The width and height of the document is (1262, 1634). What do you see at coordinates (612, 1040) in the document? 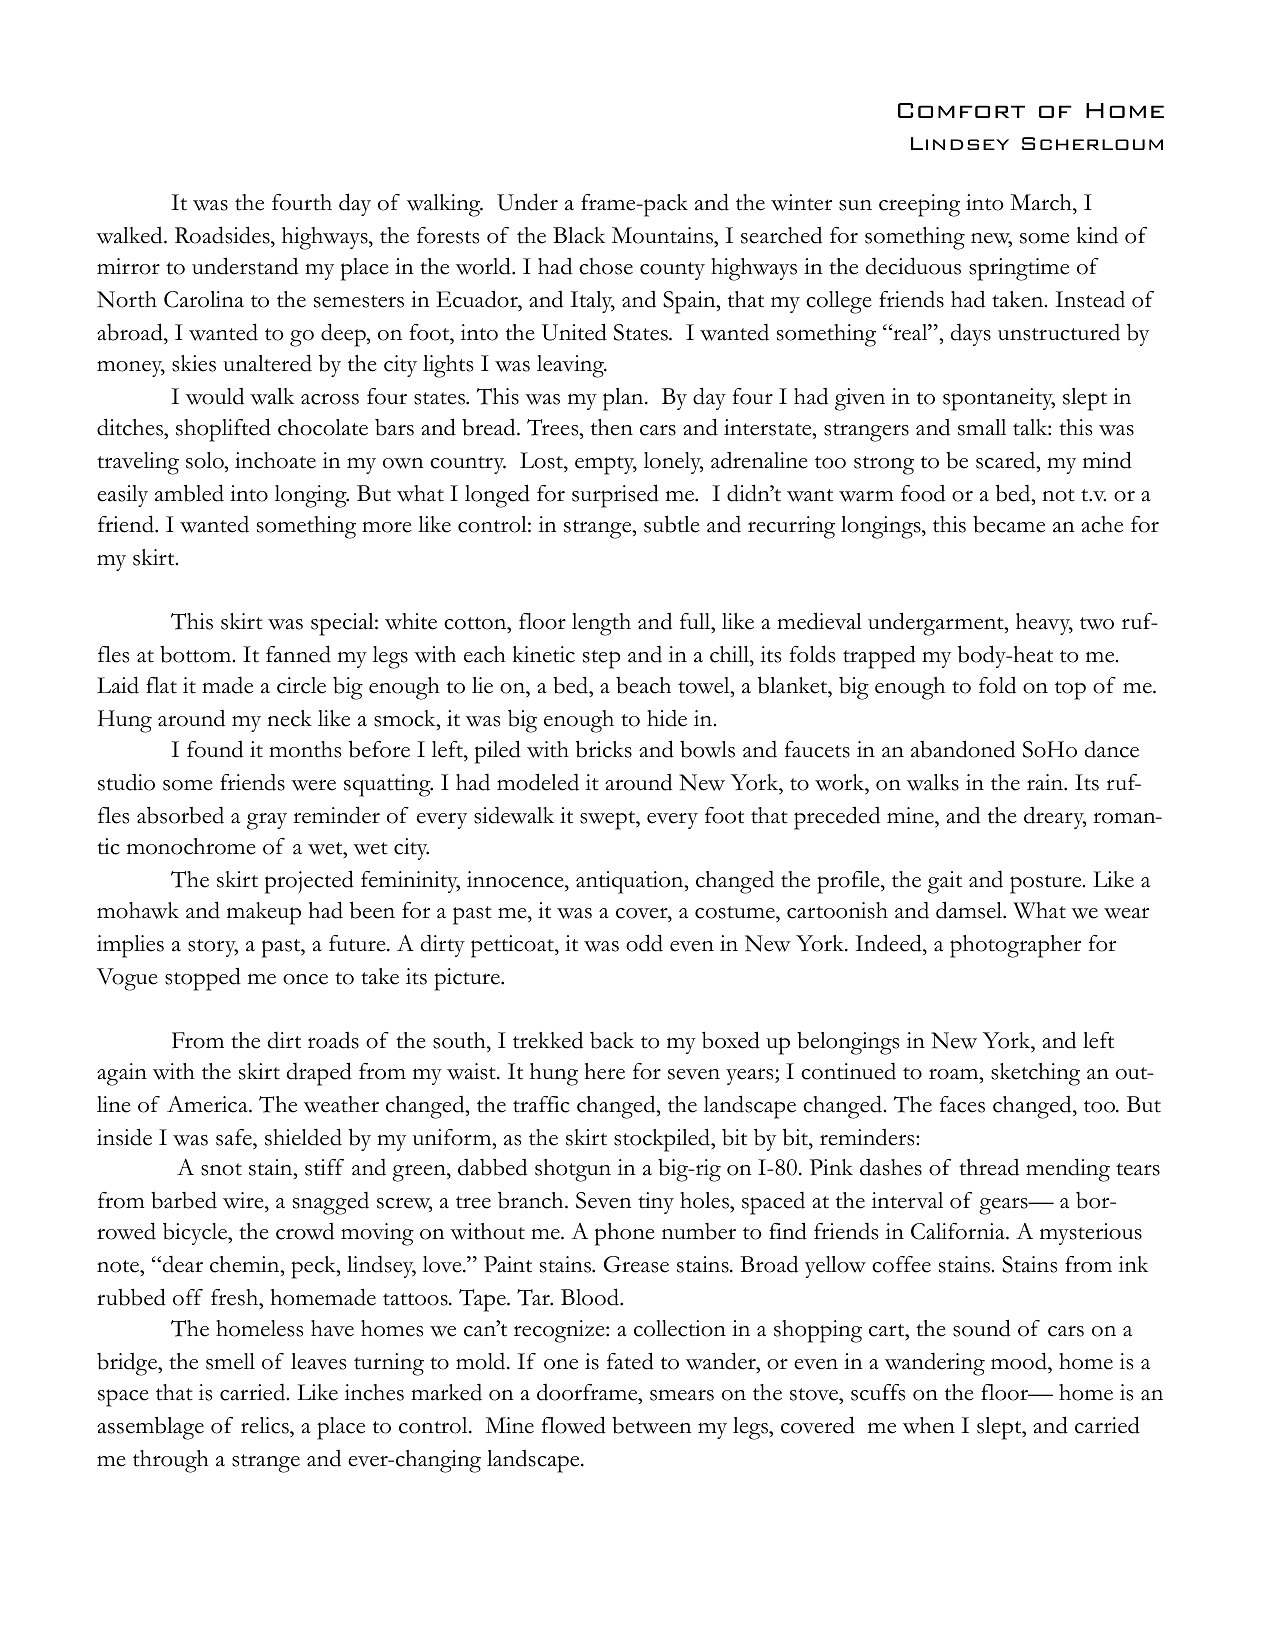
I see `back` at bounding box center [612, 1040].
